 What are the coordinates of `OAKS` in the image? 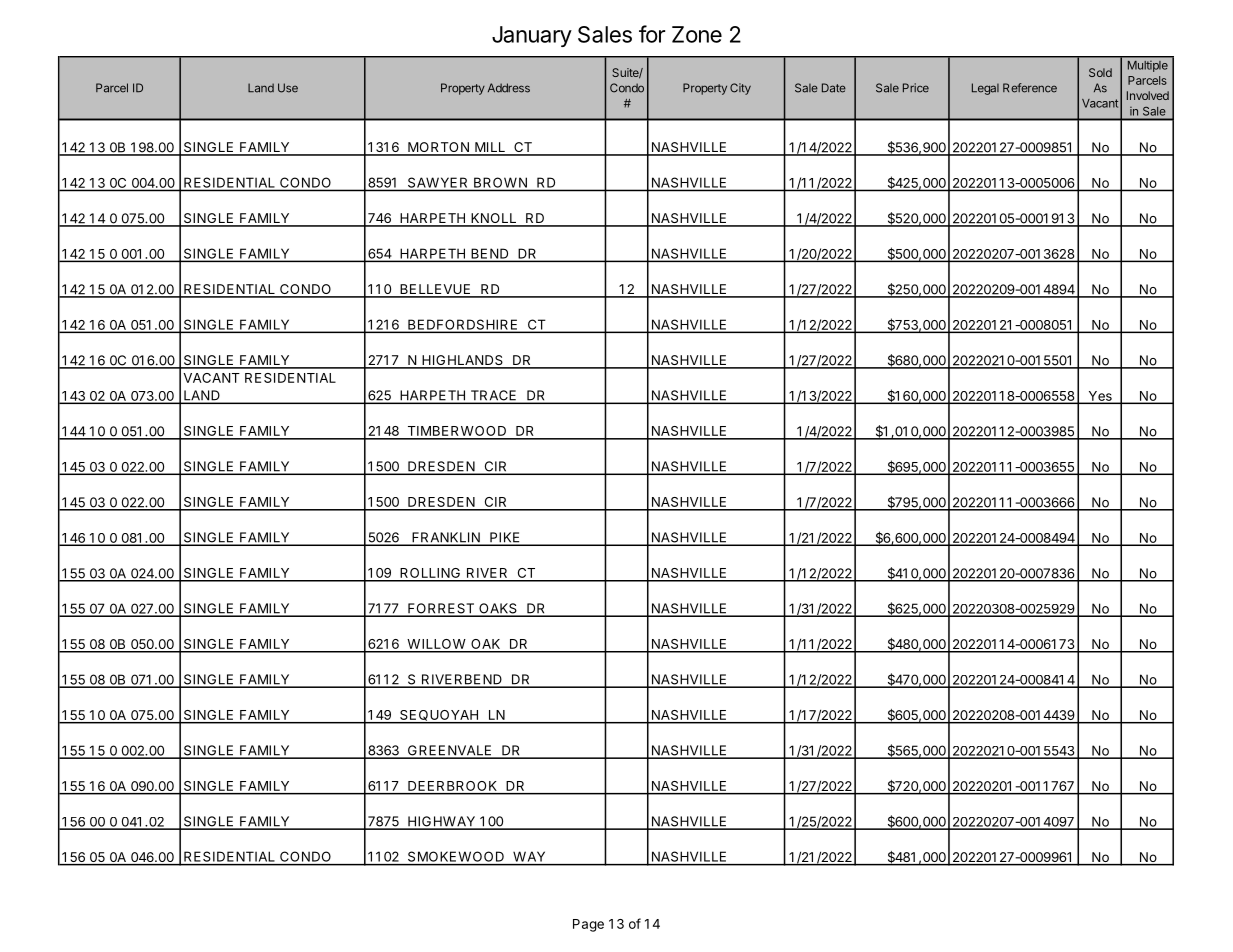 It's located at (497, 609).
